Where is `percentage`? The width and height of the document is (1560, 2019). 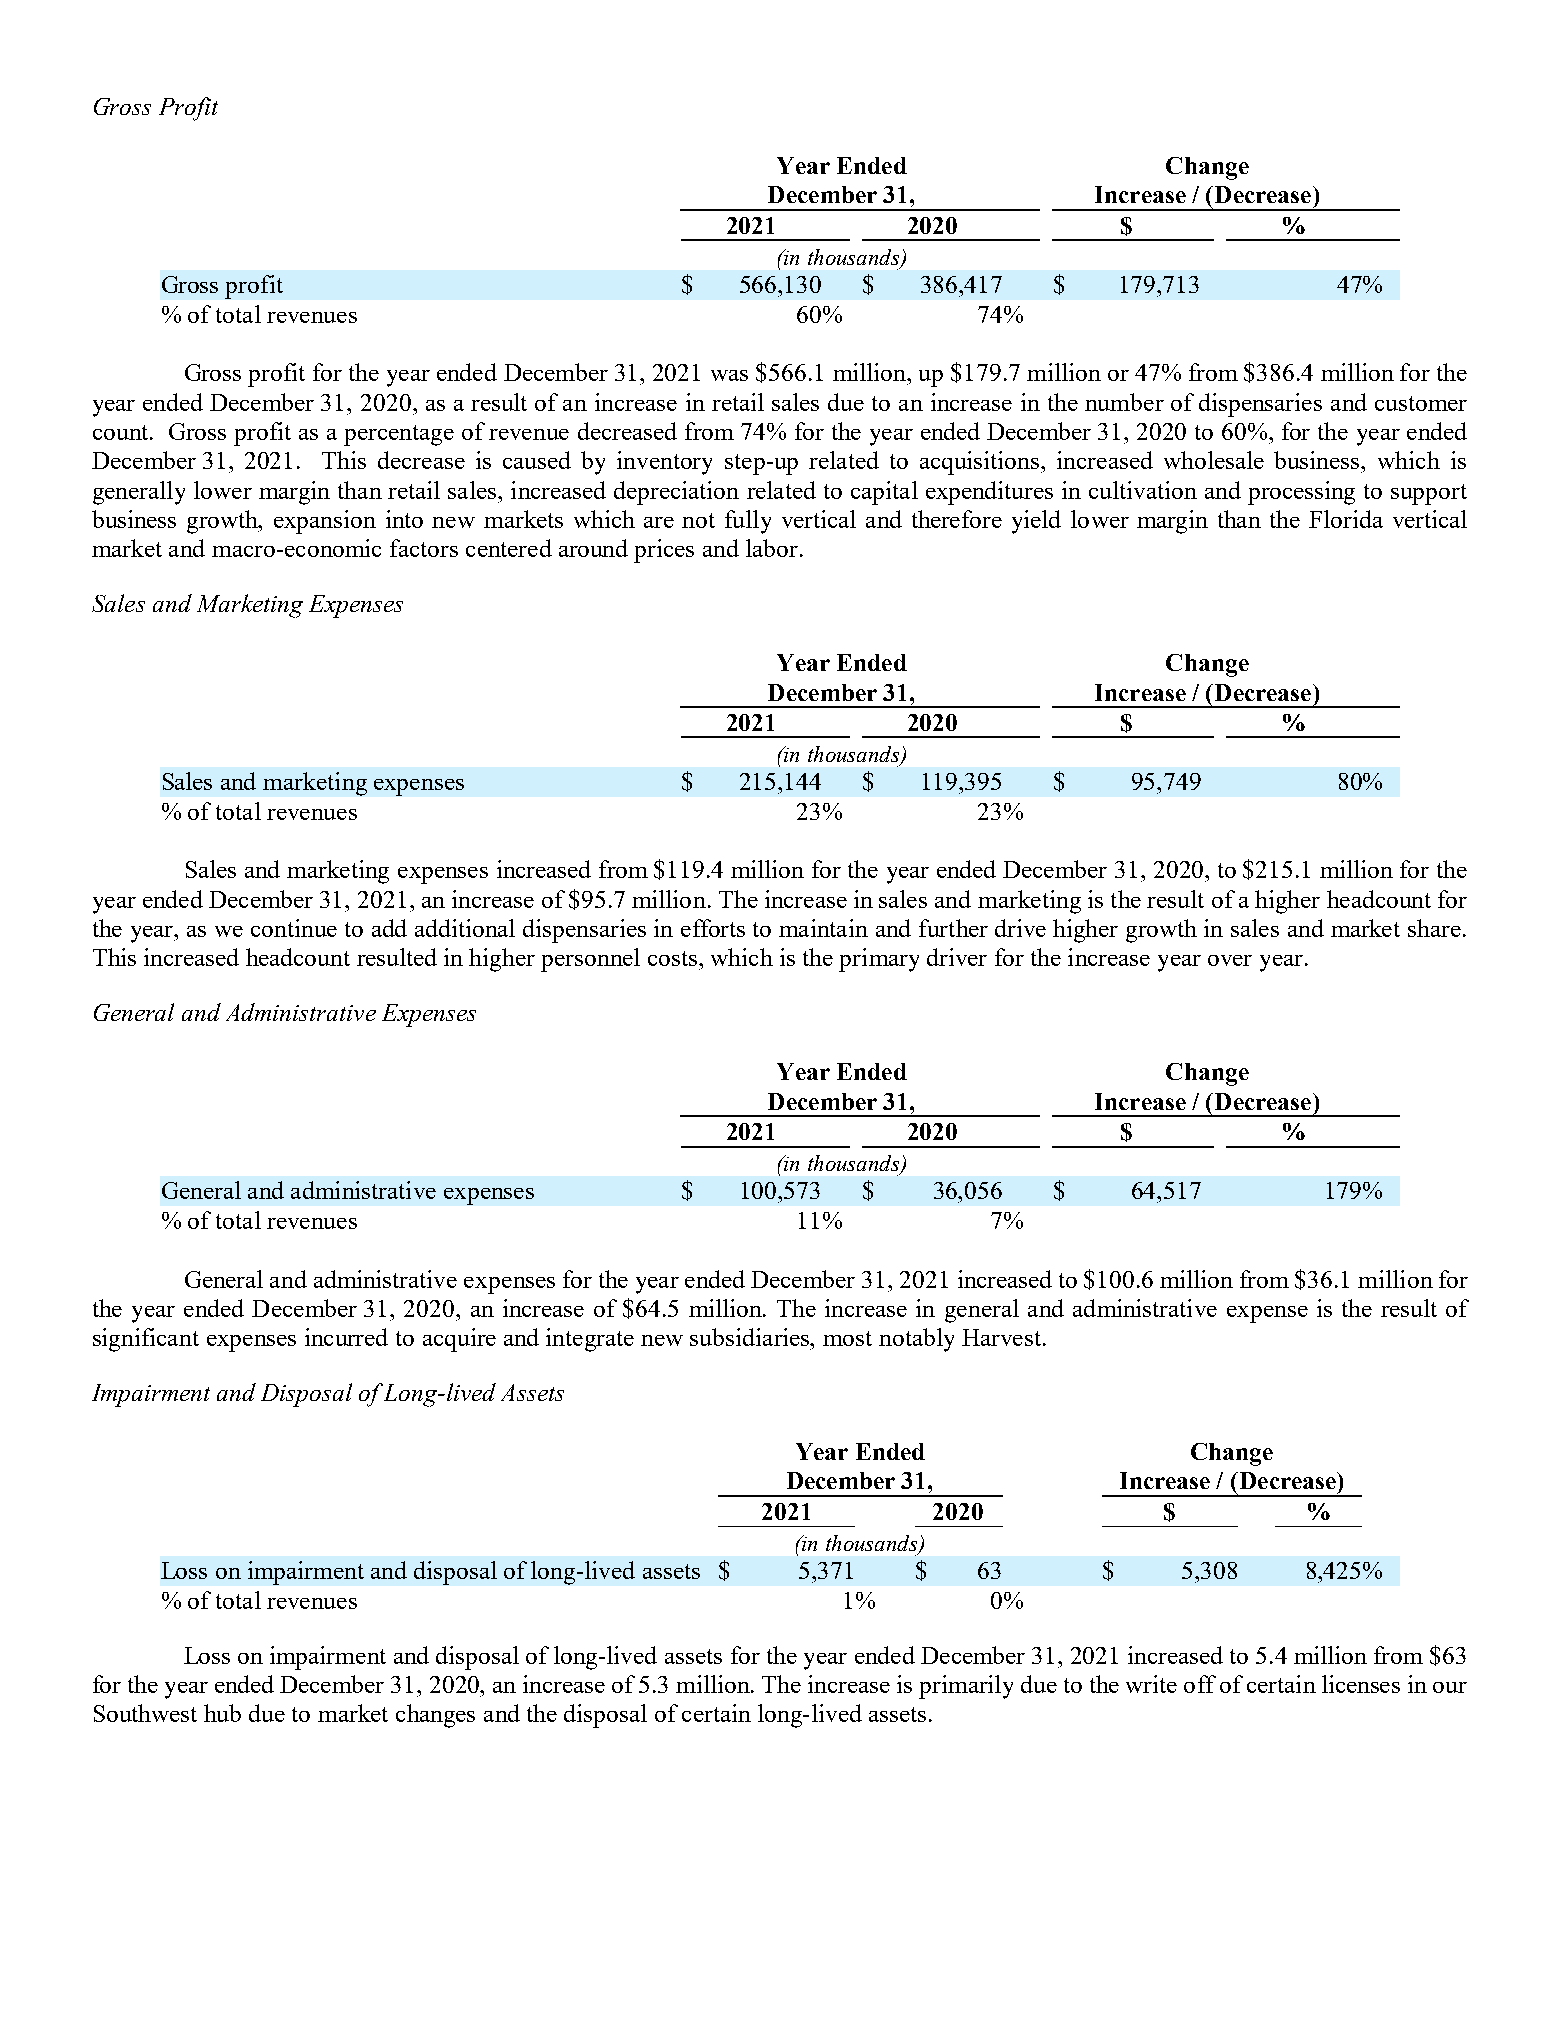 percentage is located at coordinates (399, 435).
